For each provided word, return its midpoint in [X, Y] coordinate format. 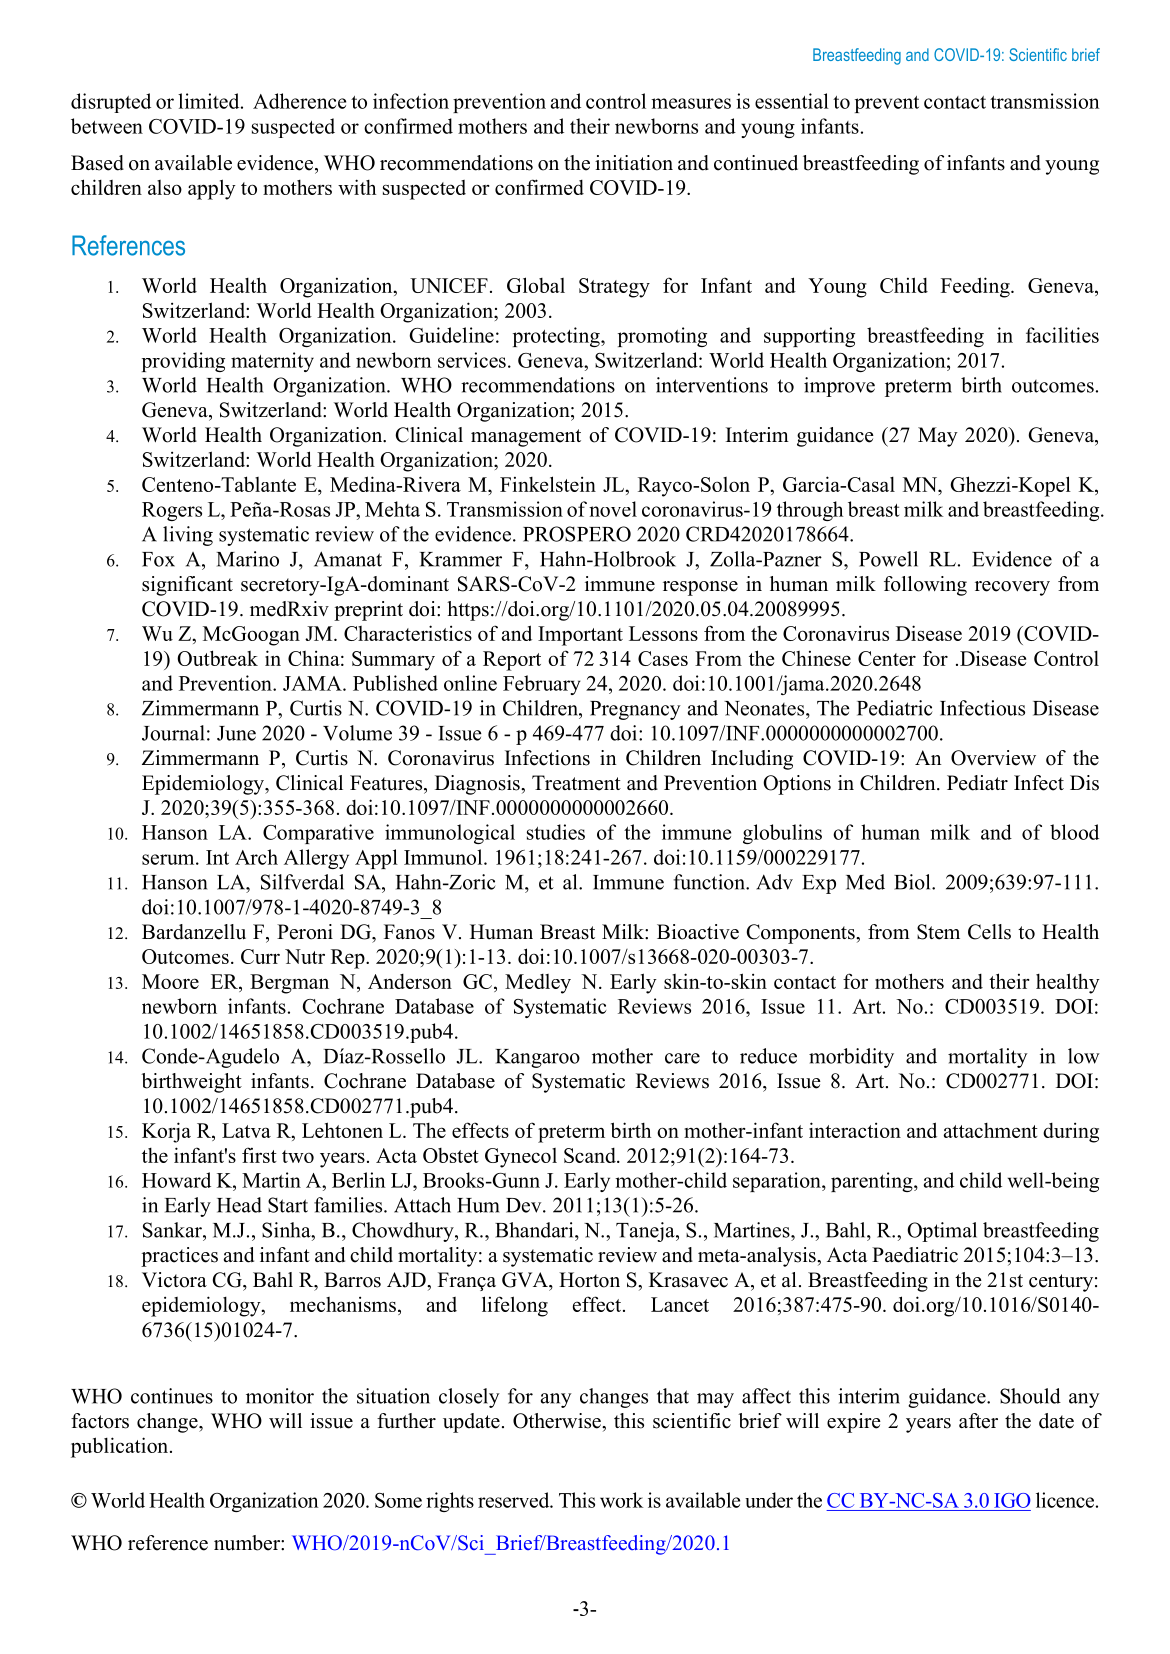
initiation [634, 163]
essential [792, 101]
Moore [170, 981]
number [248, 1543]
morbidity [851, 1058]
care [682, 1058]
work [621, 1500]
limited [210, 101]
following [925, 586]
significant [187, 586]
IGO [1012, 1500]
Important [580, 636]
